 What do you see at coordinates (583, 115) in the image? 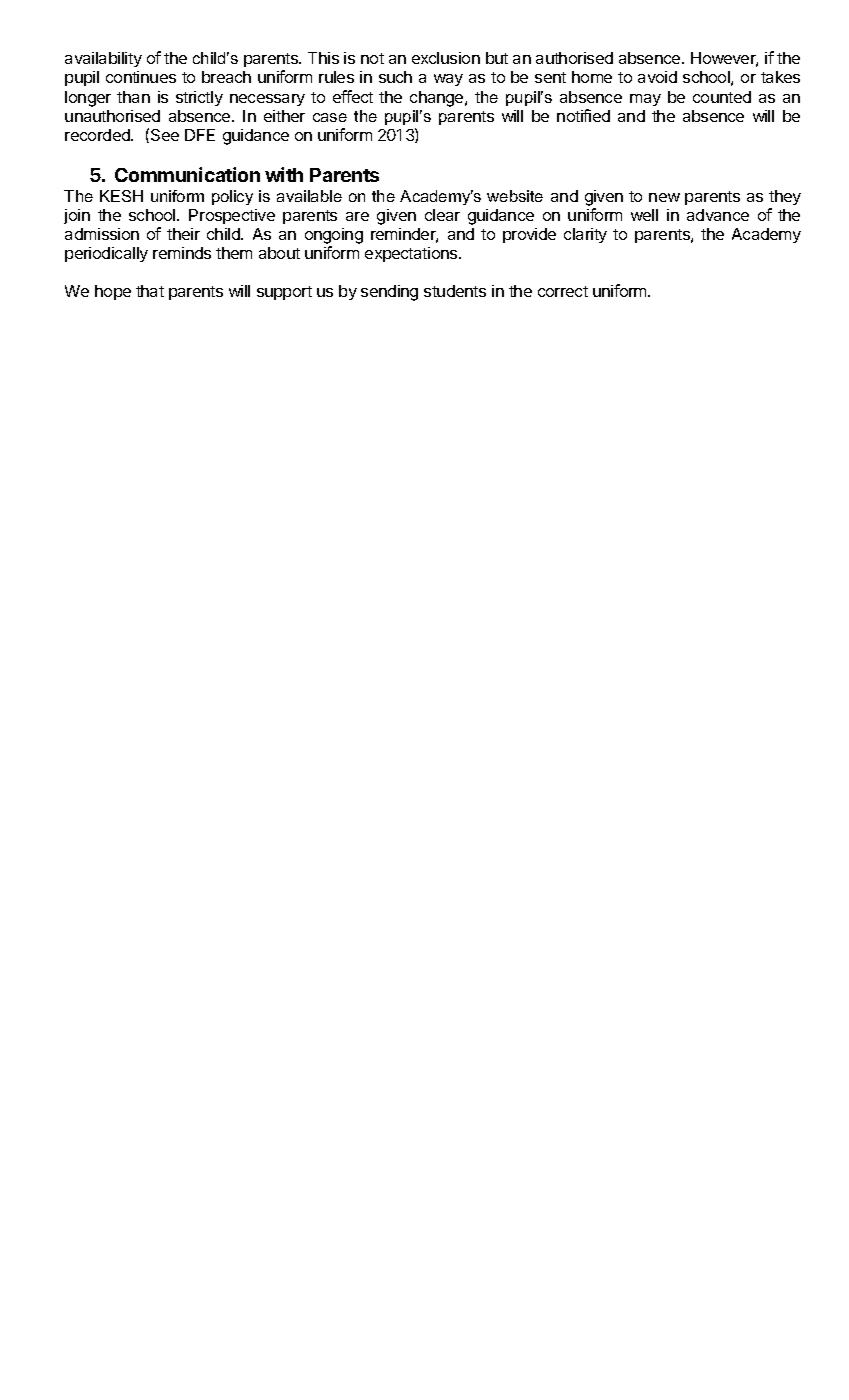
I see `notified` at bounding box center [583, 115].
